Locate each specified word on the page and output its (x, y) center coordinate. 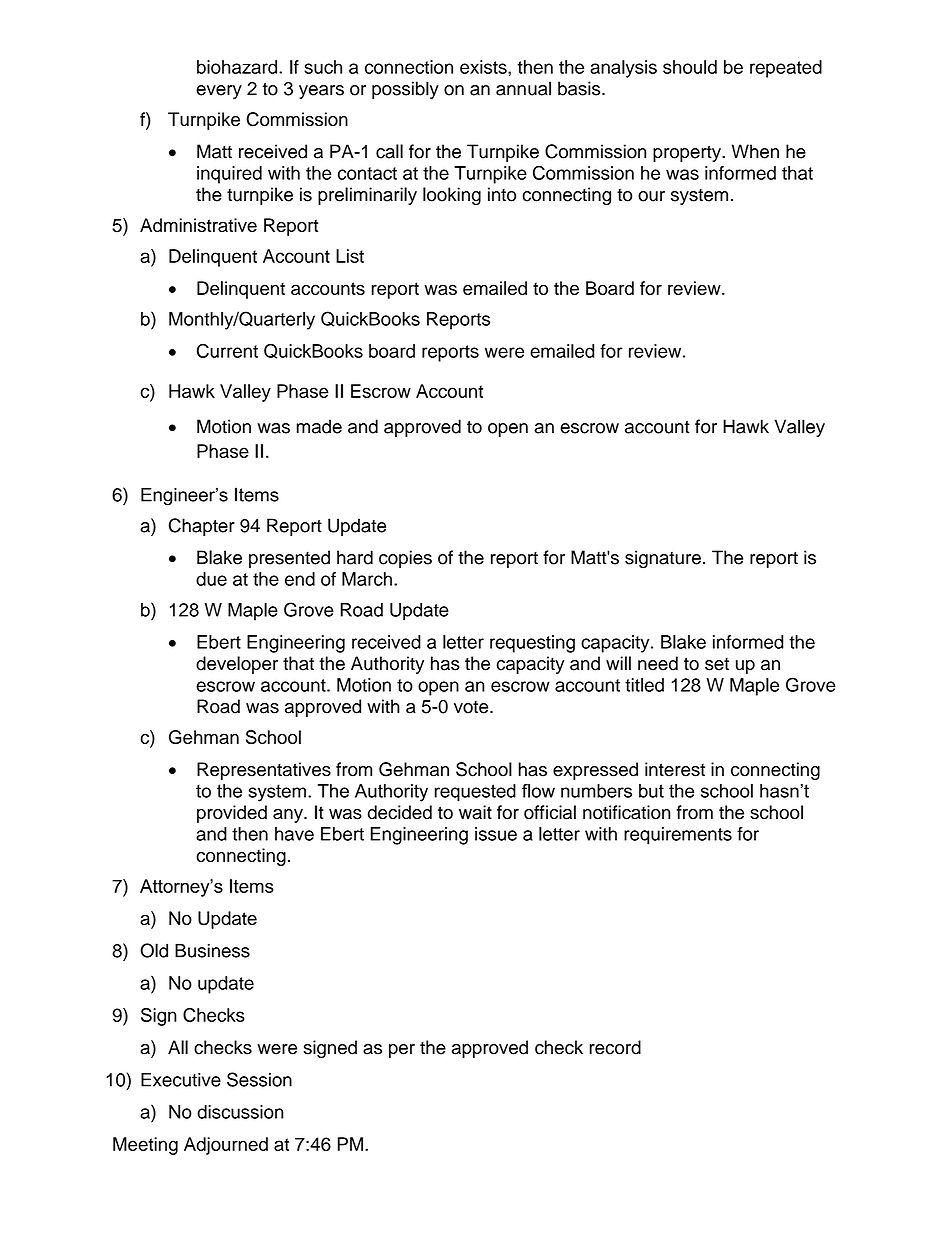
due (211, 579)
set (717, 664)
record (615, 1047)
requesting (532, 644)
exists (484, 67)
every (219, 92)
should (690, 67)
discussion (240, 1112)
